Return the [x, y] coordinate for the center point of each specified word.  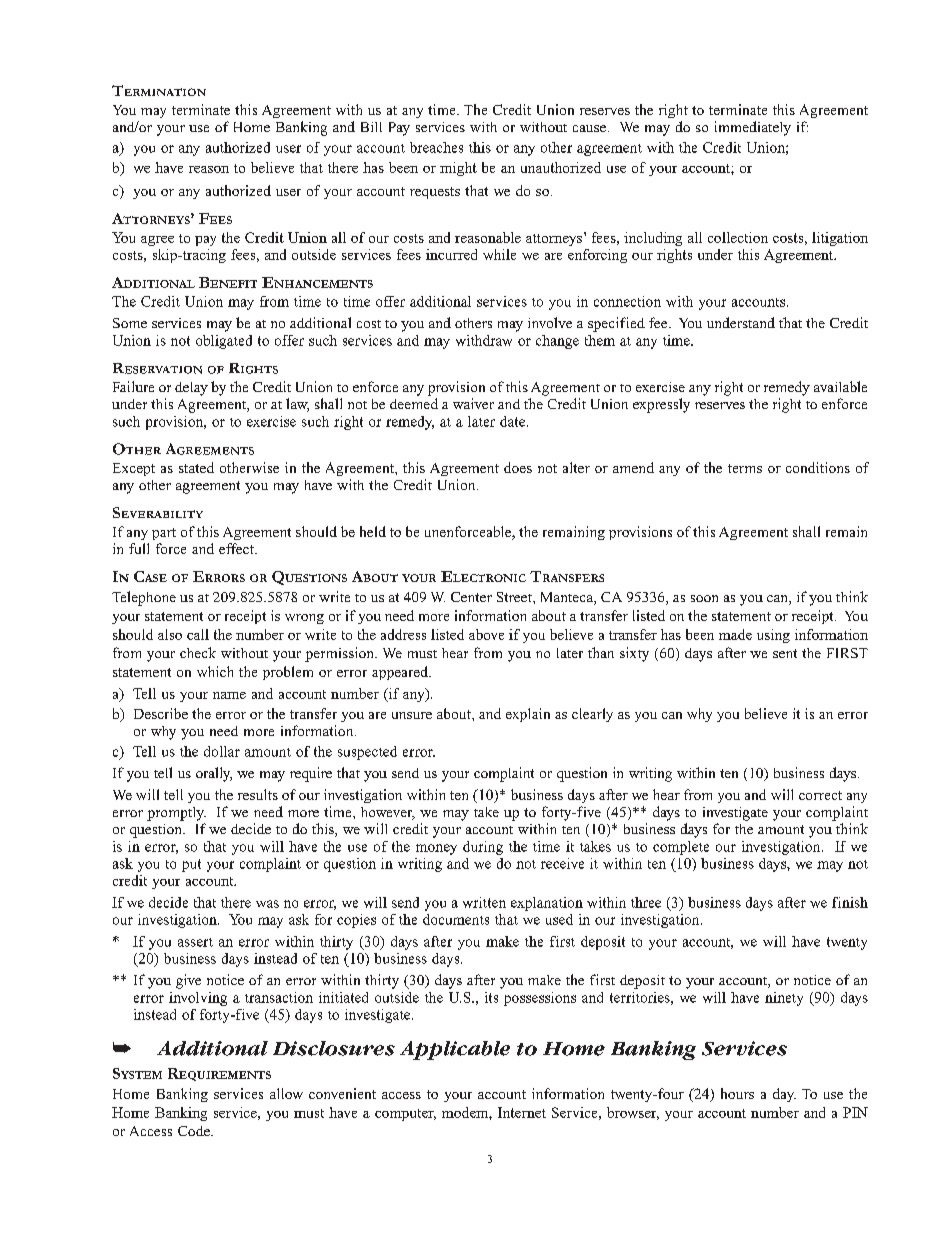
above [486, 634]
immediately [753, 128]
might [458, 169]
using [773, 636]
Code [195, 1131]
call [198, 634]
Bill [371, 127]
